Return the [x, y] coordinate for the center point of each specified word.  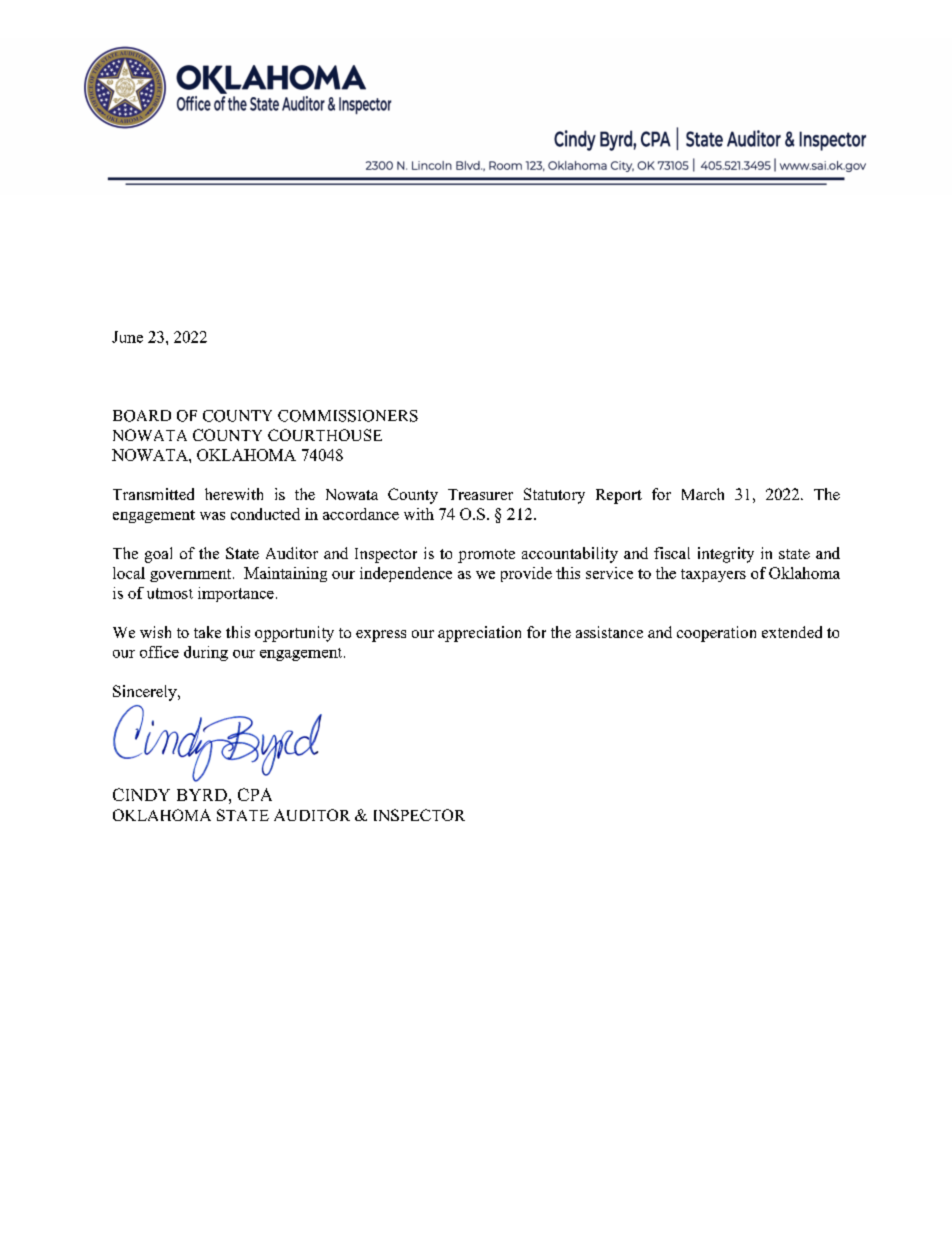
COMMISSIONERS [348, 416]
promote [486, 556]
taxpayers [713, 575]
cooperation [716, 634]
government [192, 575]
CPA [255, 794]
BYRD [202, 795]
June [127, 337]
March [703, 494]
